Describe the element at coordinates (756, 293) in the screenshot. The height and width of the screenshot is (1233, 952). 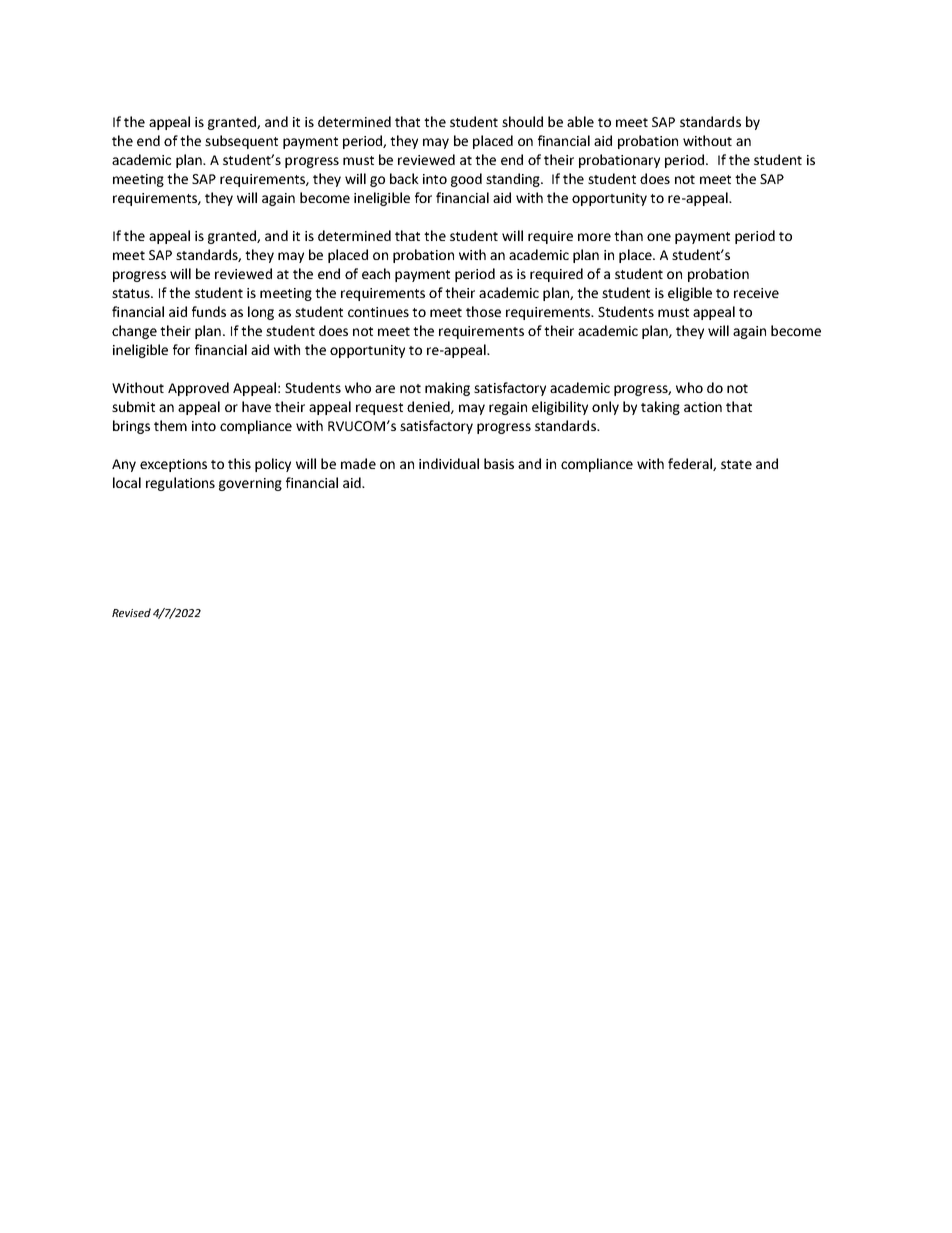
I see `receive` at that location.
